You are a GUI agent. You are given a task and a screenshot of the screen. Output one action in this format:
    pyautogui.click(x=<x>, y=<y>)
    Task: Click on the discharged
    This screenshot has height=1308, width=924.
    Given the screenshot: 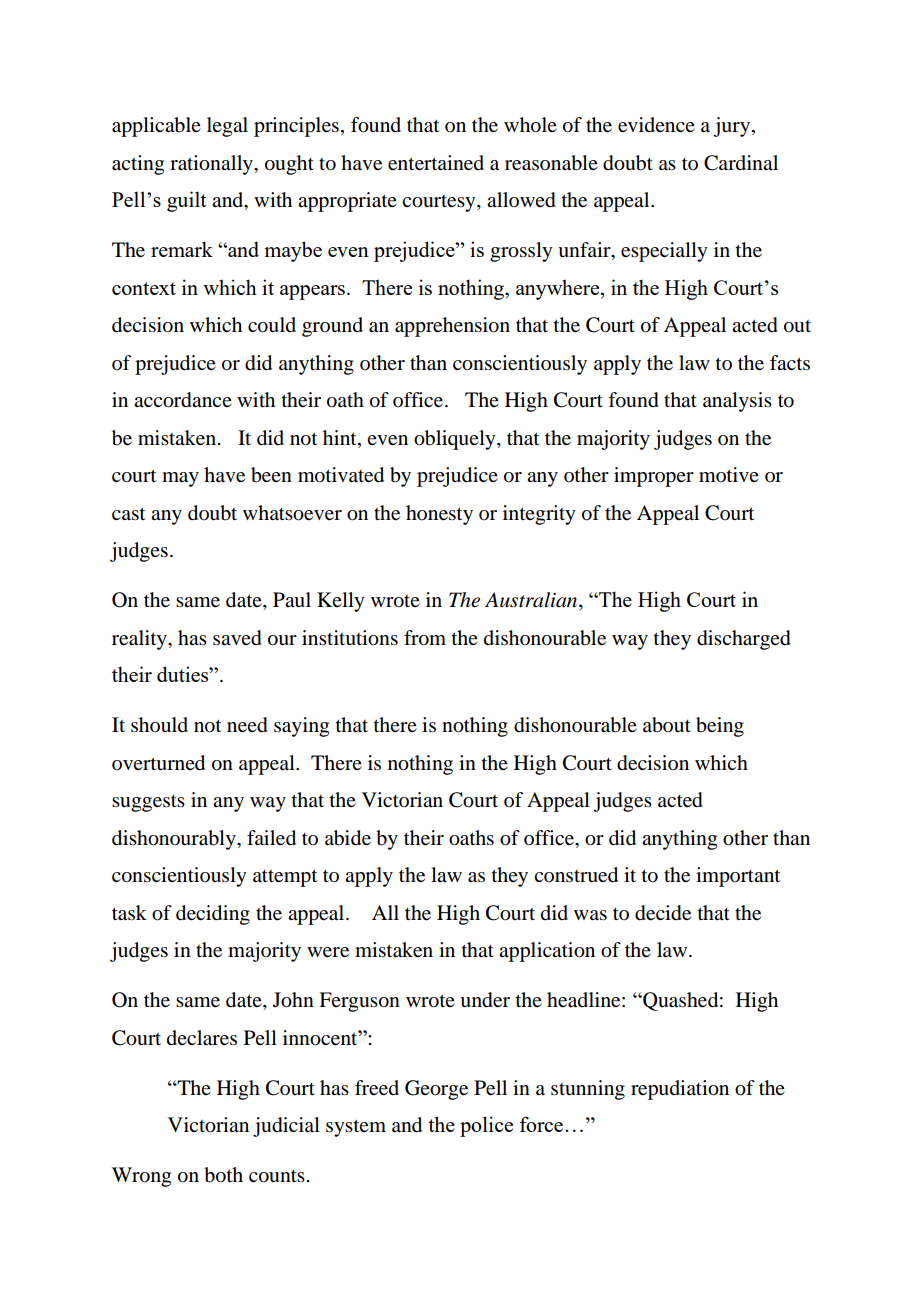 What is the action you would take?
    pyautogui.click(x=744, y=640)
